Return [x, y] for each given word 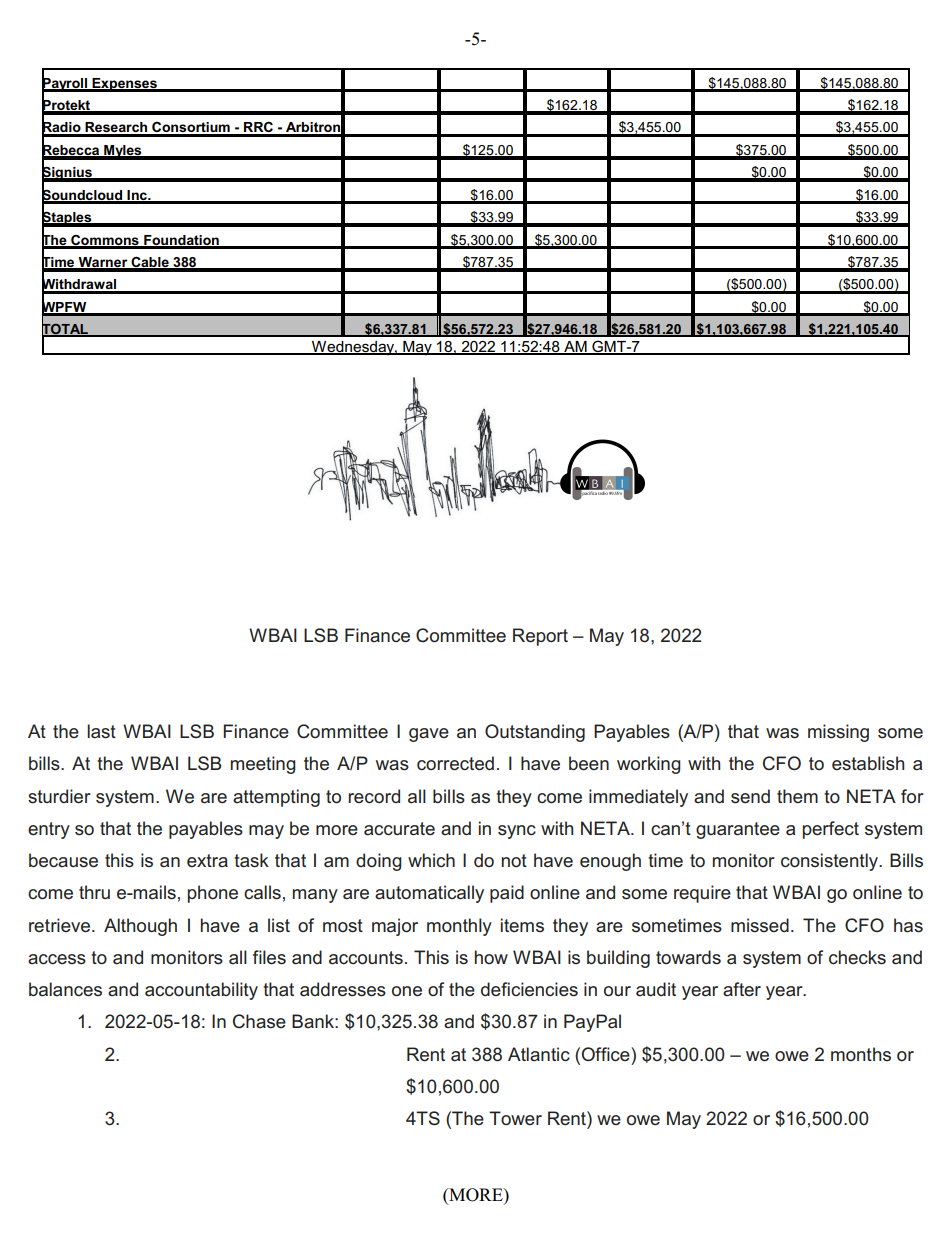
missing [838, 733]
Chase [259, 1021]
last [101, 731]
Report [540, 637]
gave [429, 735]
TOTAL [66, 329]
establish [868, 763]
